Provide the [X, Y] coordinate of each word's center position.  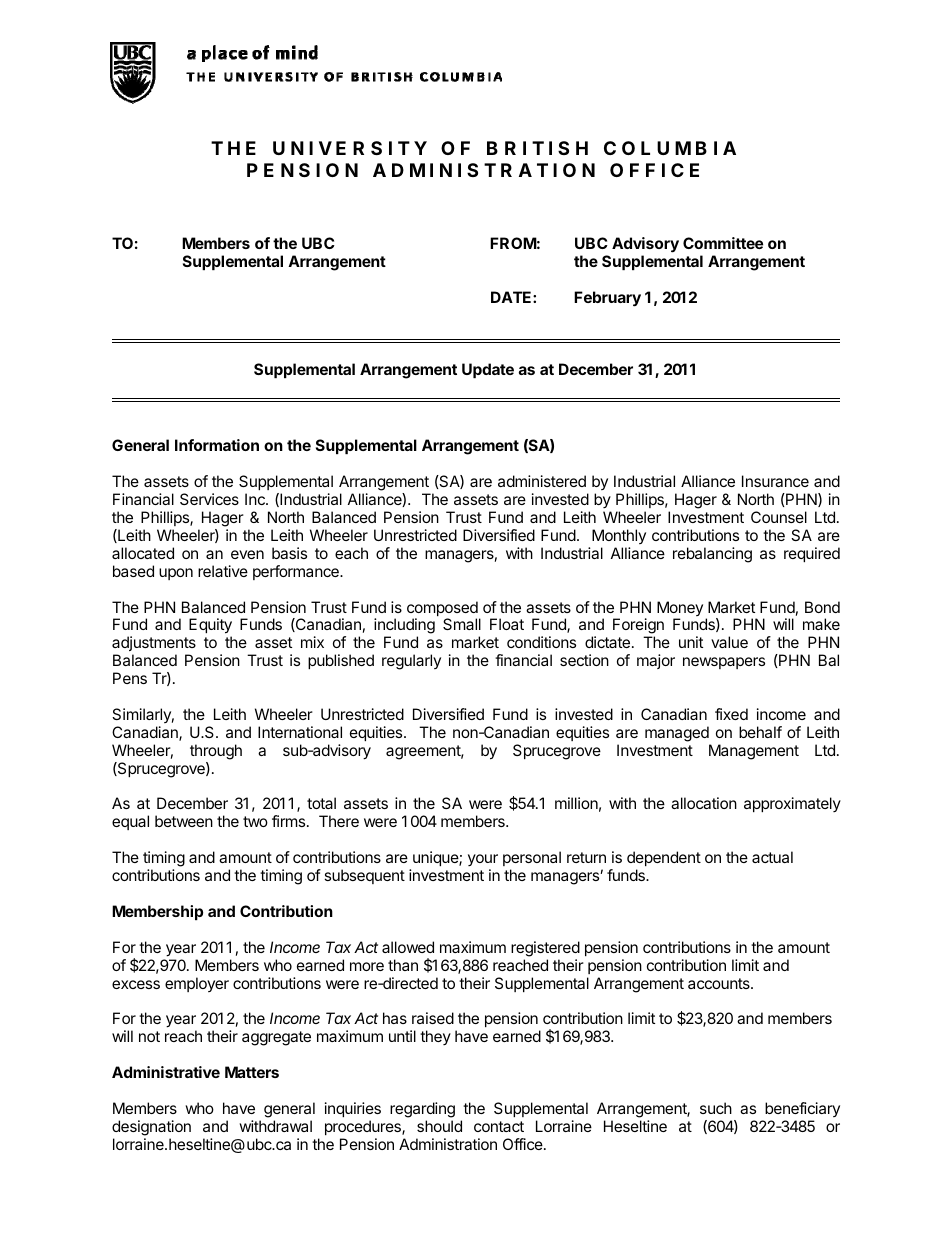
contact [499, 1126]
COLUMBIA [670, 148]
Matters [252, 1072]
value [729, 642]
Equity [210, 627]
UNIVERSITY [350, 148]
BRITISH [537, 148]
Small [462, 624]
